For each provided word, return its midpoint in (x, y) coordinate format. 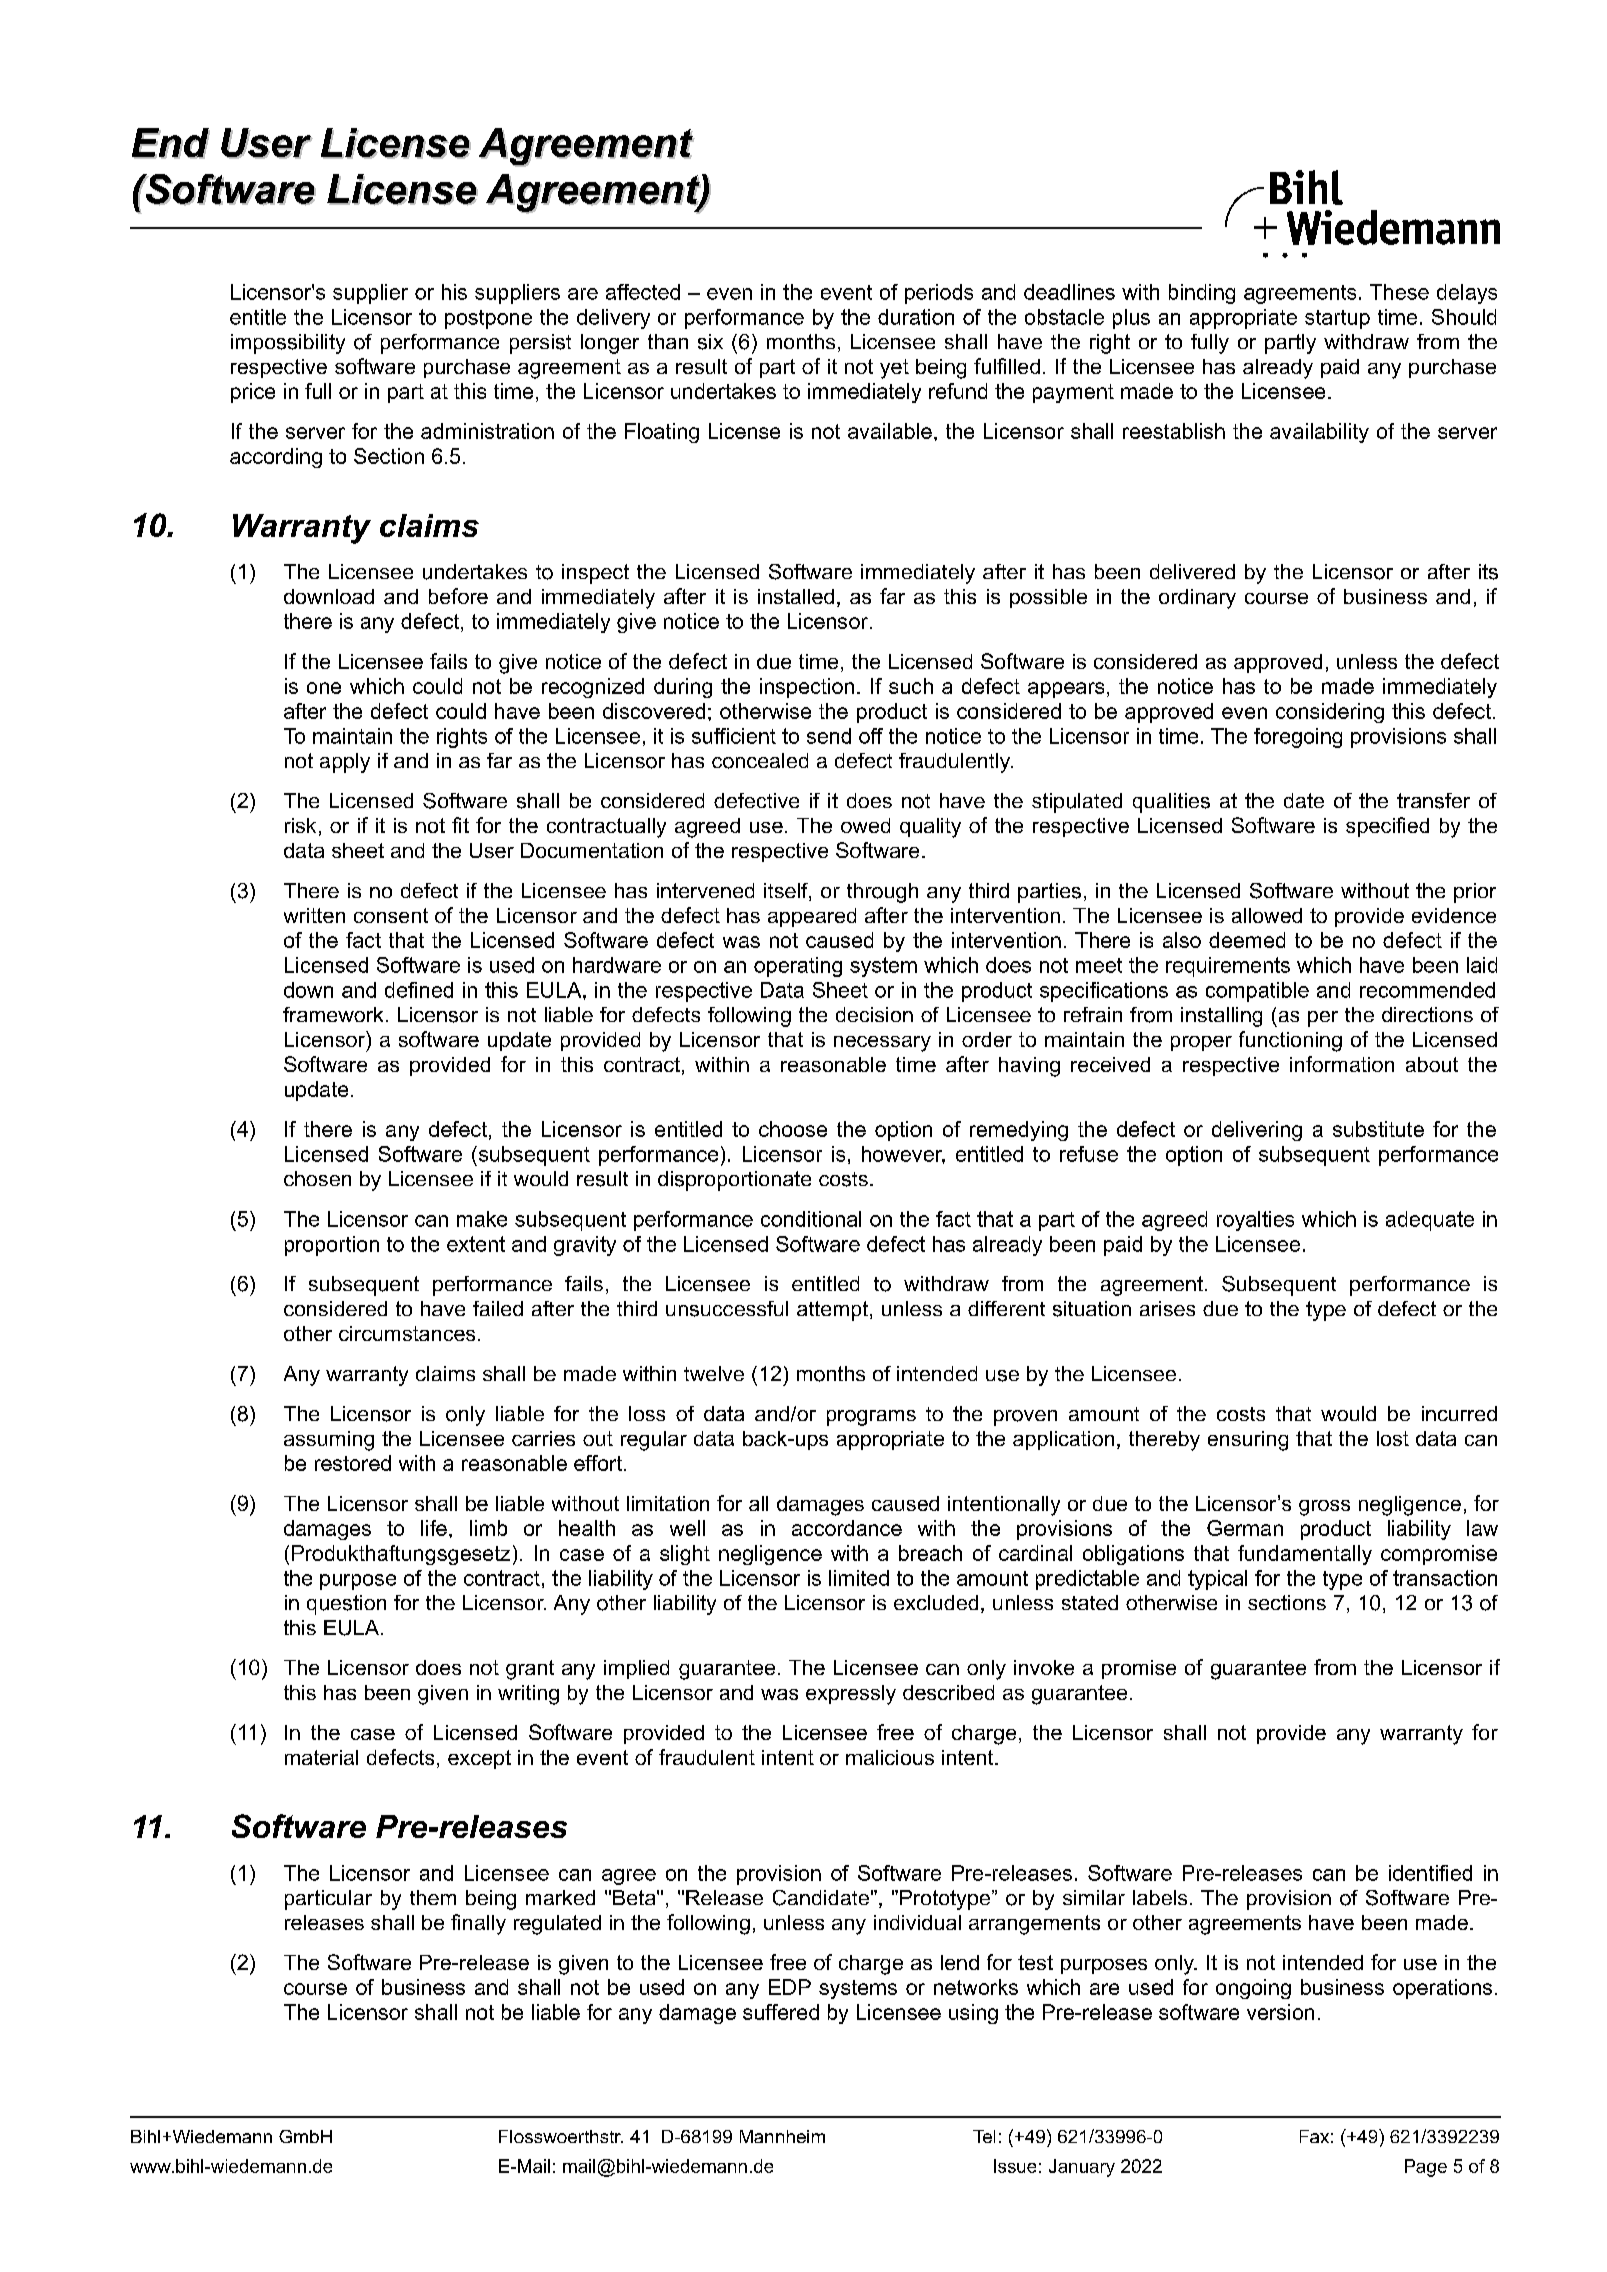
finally (478, 1924)
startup (1337, 319)
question (346, 1605)
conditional (811, 1219)
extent (476, 1244)
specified (1387, 827)
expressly (851, 1695)
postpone (488, 319)
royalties (1255, 1221)
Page (1426, 2168)
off (871, 736)
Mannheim (782, 2136)
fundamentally (1305, 1555)
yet (894, 369)
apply (345, 763)
